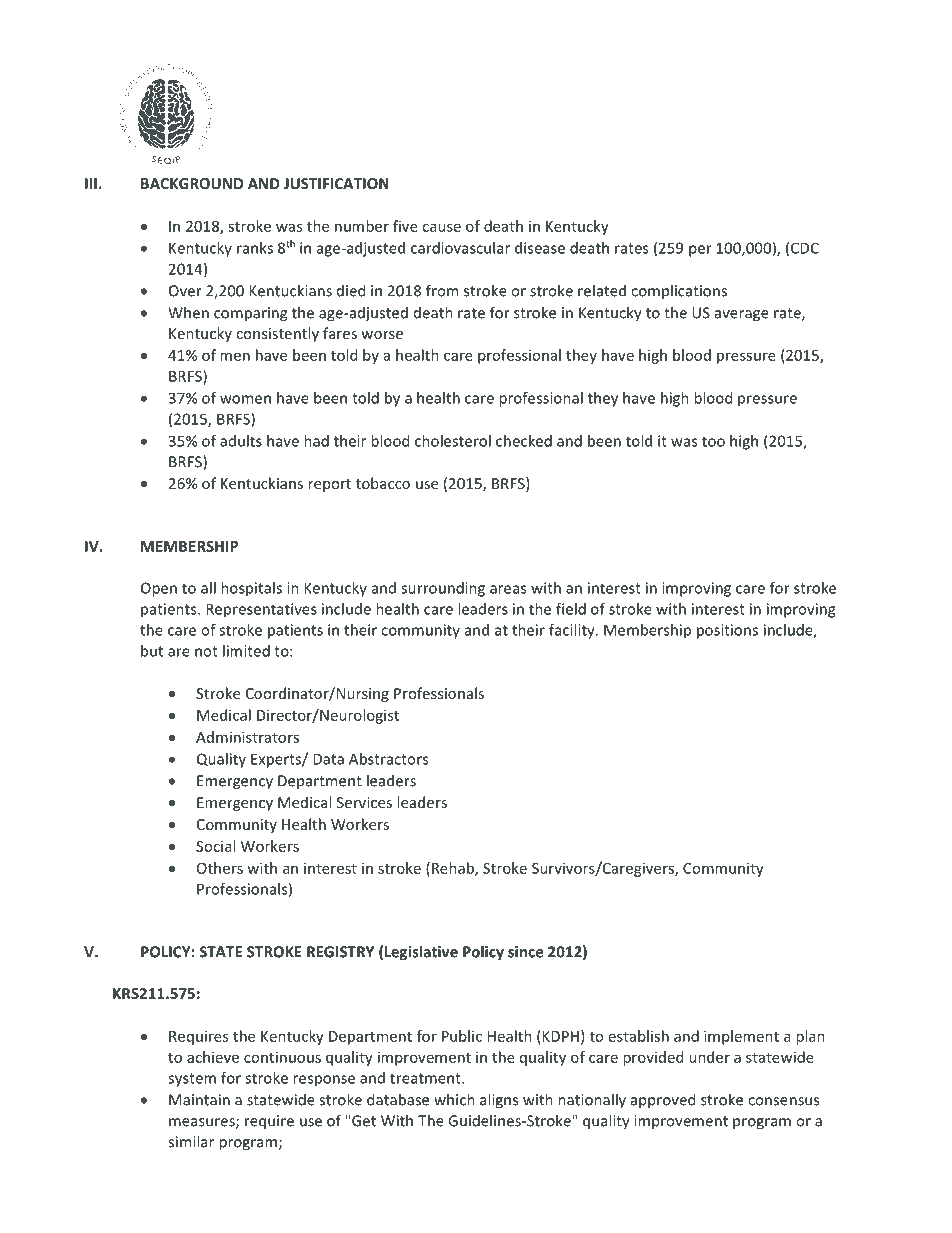 The width and height of the image is (952, 1233). I want to click on surrounding, so click(443, 589).
